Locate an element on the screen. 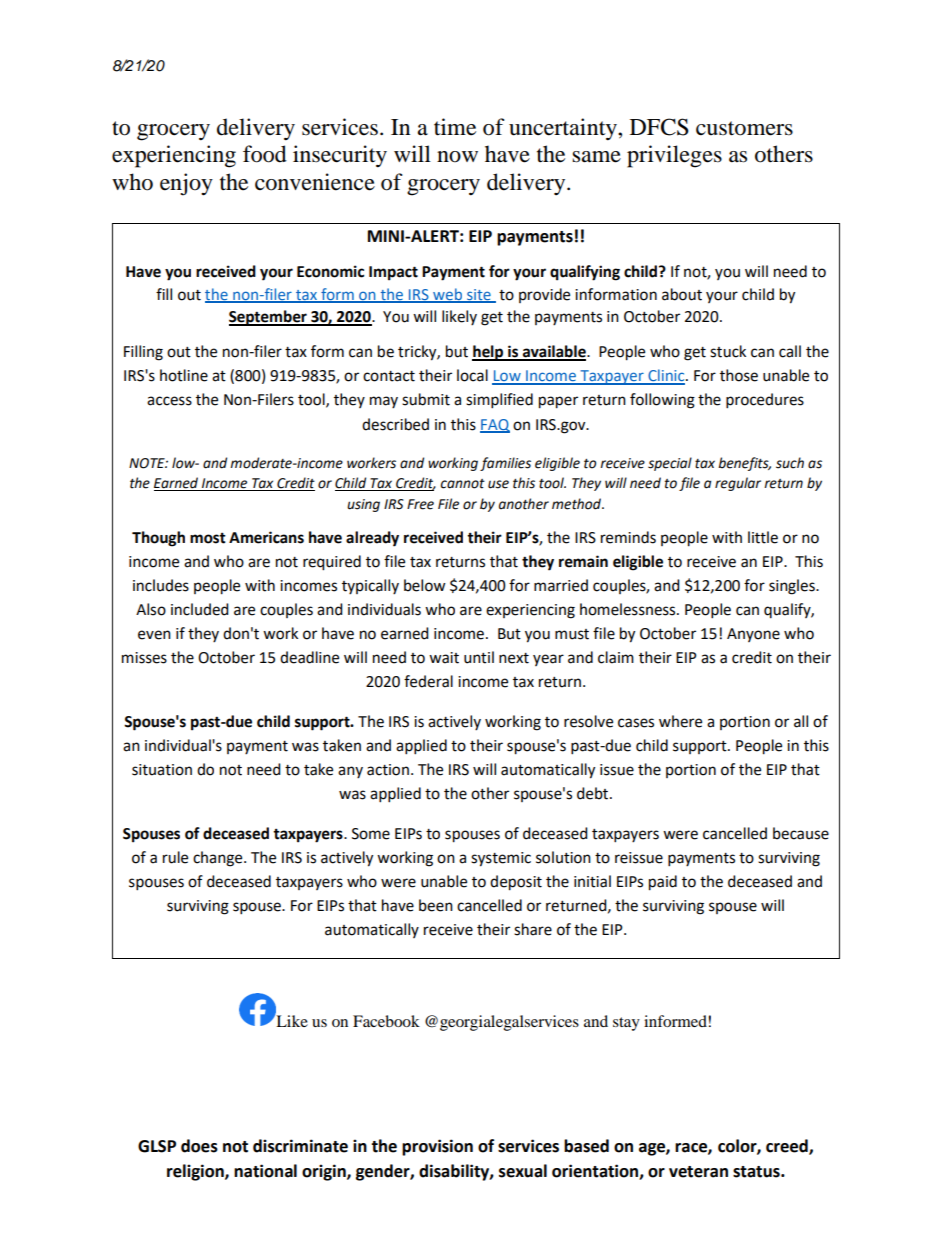 Image resolution: width=952 pixels, height=1233 pixels. veteran is located at coordinates (698, 1172).
